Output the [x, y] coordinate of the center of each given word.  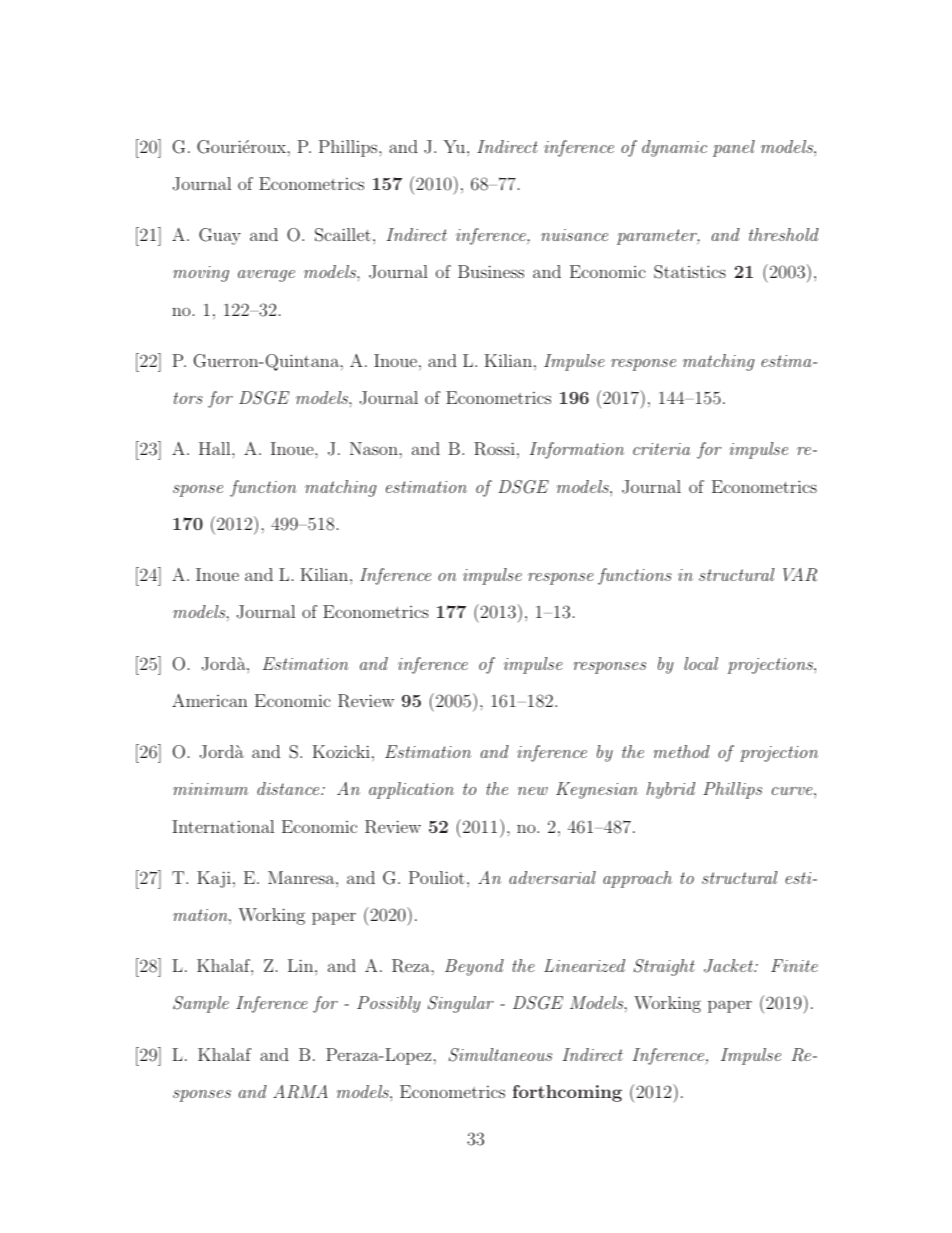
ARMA [300, 1092]
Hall [216, 448]
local [701, 663]
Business [491, 271]
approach [637, 879]
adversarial [552, 877]
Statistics [690, 272]
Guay [220, 236]
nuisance [574, 235]
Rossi [494, 449]
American [210, 700]
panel [734, 148]
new [533, 791]
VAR [800, 575]
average [266, 276]
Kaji [214, 879]
